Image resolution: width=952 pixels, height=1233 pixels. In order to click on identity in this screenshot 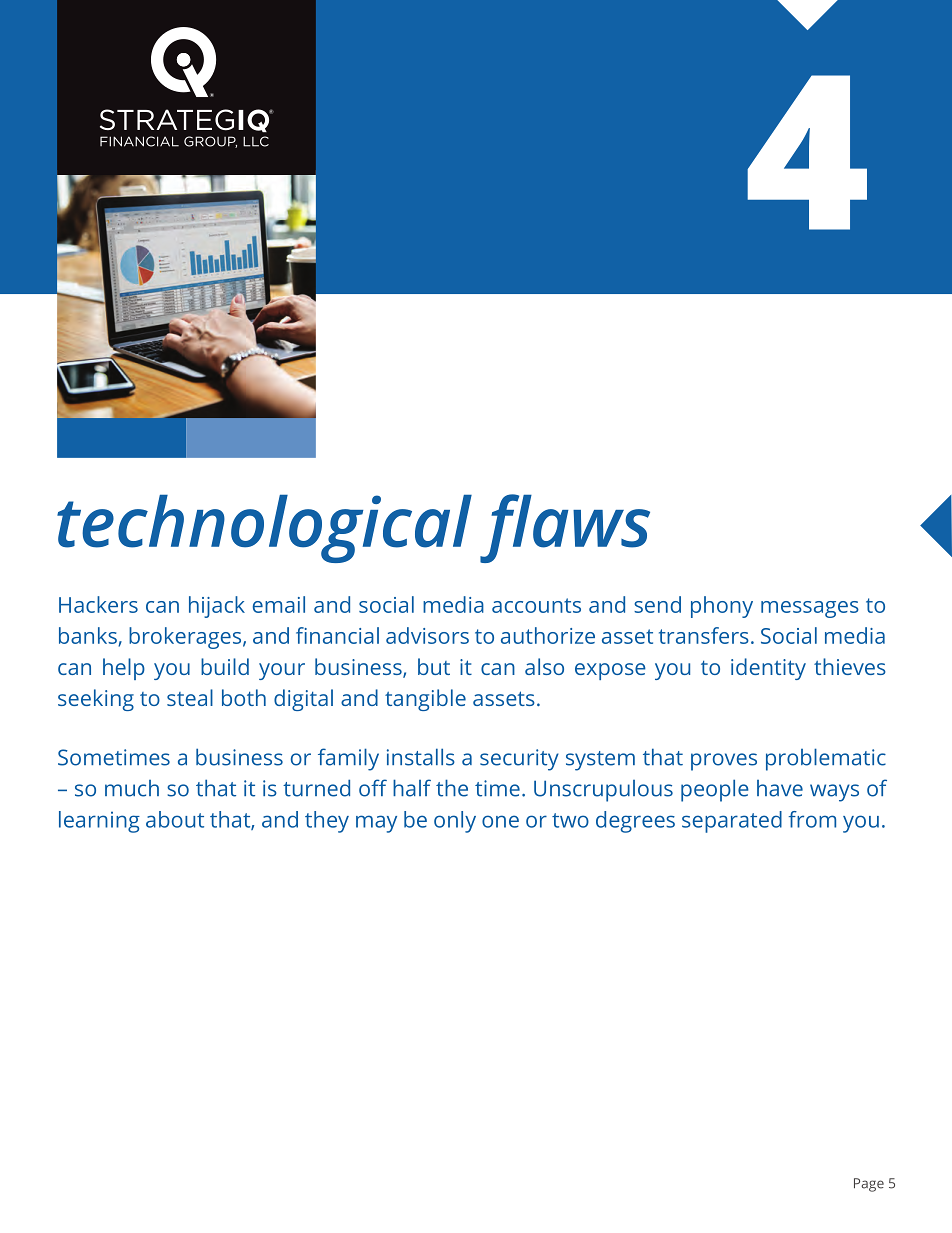, I will do `click(768, 669)`.
